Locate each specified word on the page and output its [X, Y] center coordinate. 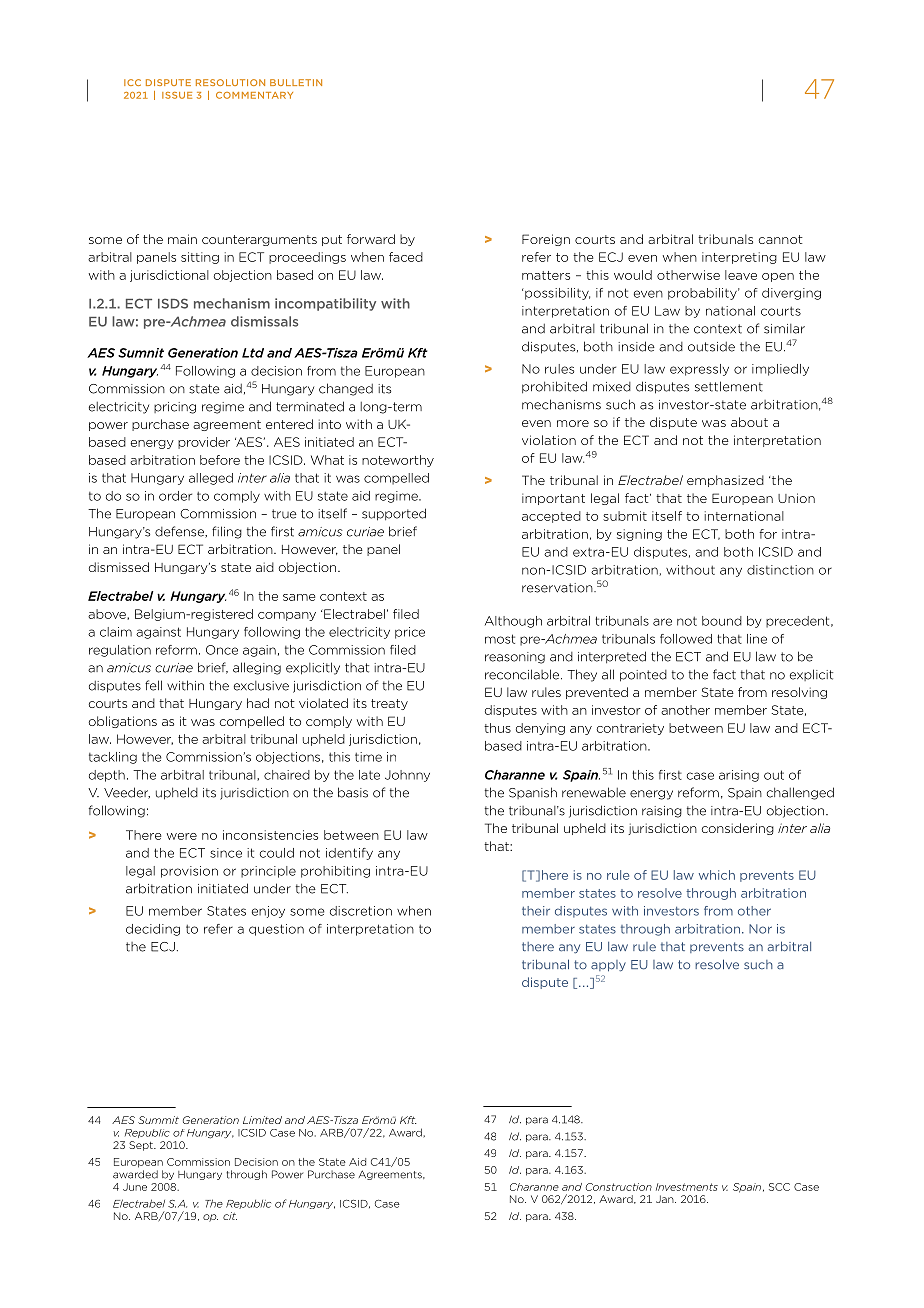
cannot [781, 239]
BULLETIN [296, 82]
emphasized [725, 481]
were [182, 836]
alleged [211, 479]
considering [738, 829]
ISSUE [177, 95]
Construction [619, 1187]
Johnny [407, 776]
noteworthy [398, 461]
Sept [142, 1146]
